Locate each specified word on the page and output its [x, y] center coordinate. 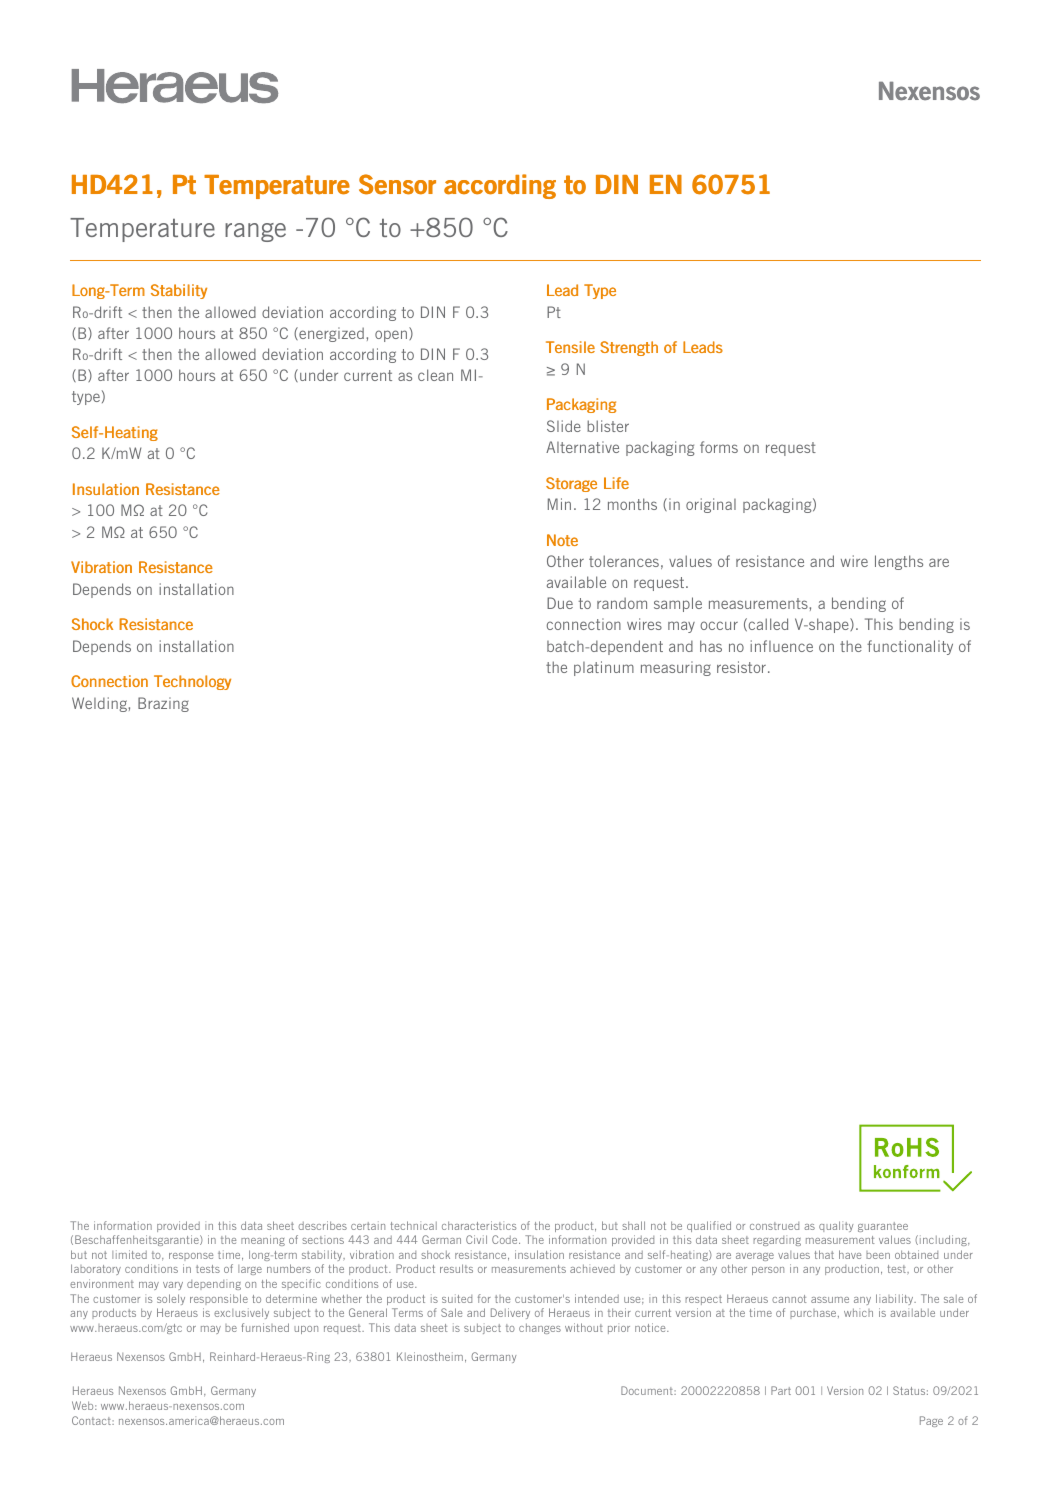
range [255, 232]
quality [836, 1226]
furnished [265, 1327]
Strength [629, 348]
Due [560, 603]
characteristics [479, 1225]
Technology [192, 682]
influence [781, 646]
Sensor [397, 184]
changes [540, 1328]
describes [322, 1225]
